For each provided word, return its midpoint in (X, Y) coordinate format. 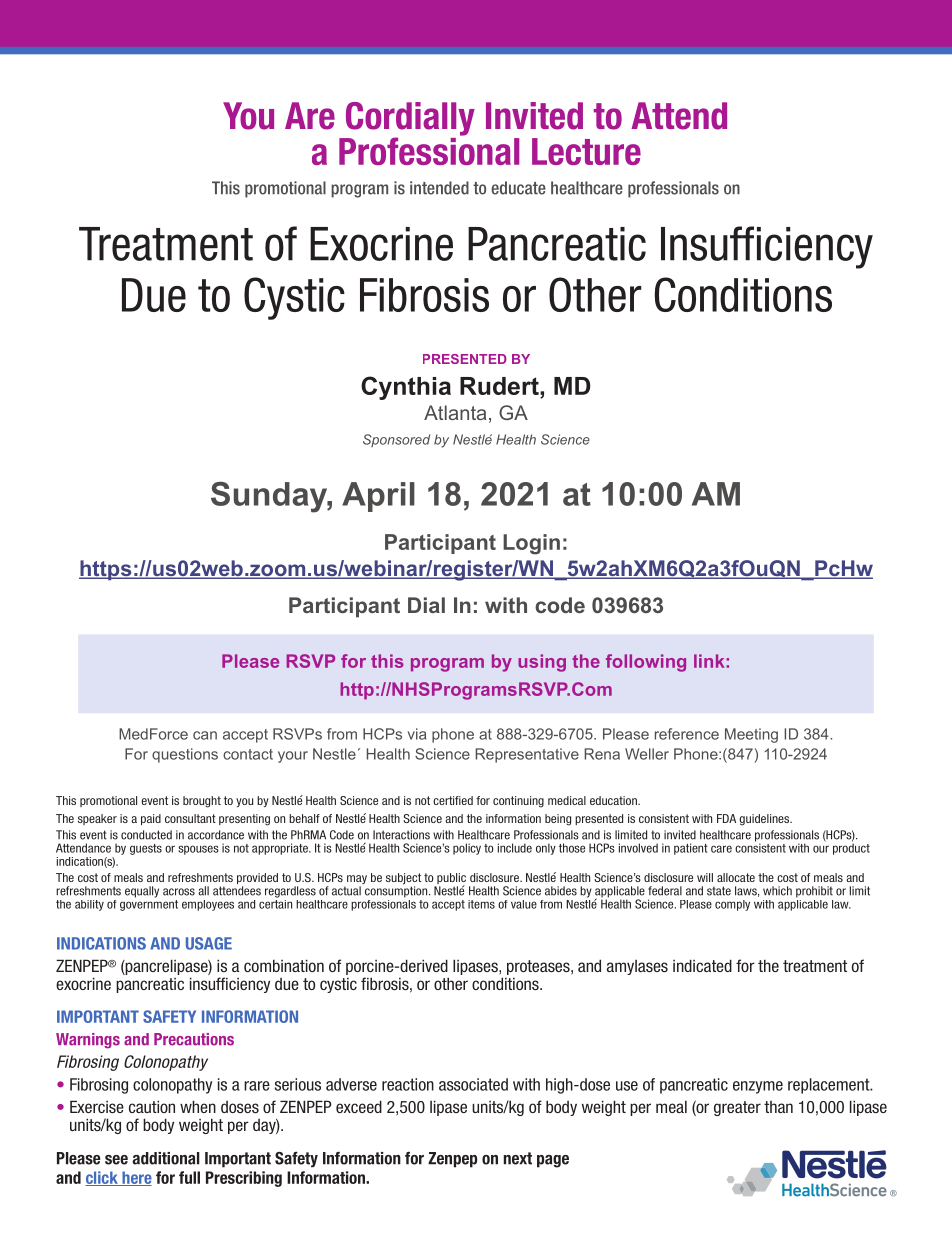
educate (518, 188)
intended (439, 188)
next (518, 1158)
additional (166, 1158)
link (710, 661)
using (542, 663)
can (205, 735)
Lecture (586, 151)
